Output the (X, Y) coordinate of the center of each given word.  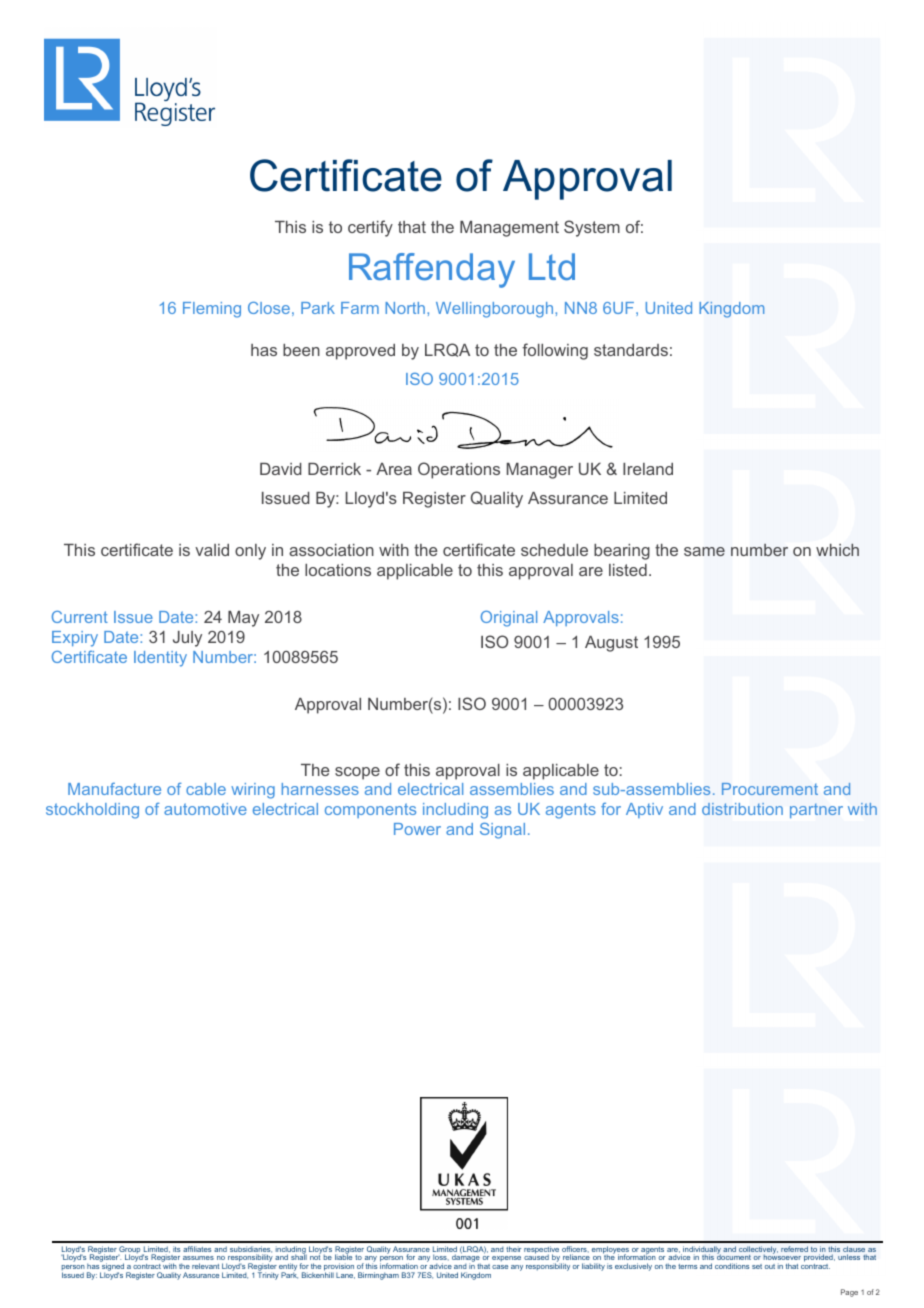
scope (357, 773)
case (500, 1267)
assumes (197, 1260)
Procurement (770, 789)
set (757, 1266)
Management (509, 229)
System (592, 228)
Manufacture (114, 789)
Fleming (212, 310)
